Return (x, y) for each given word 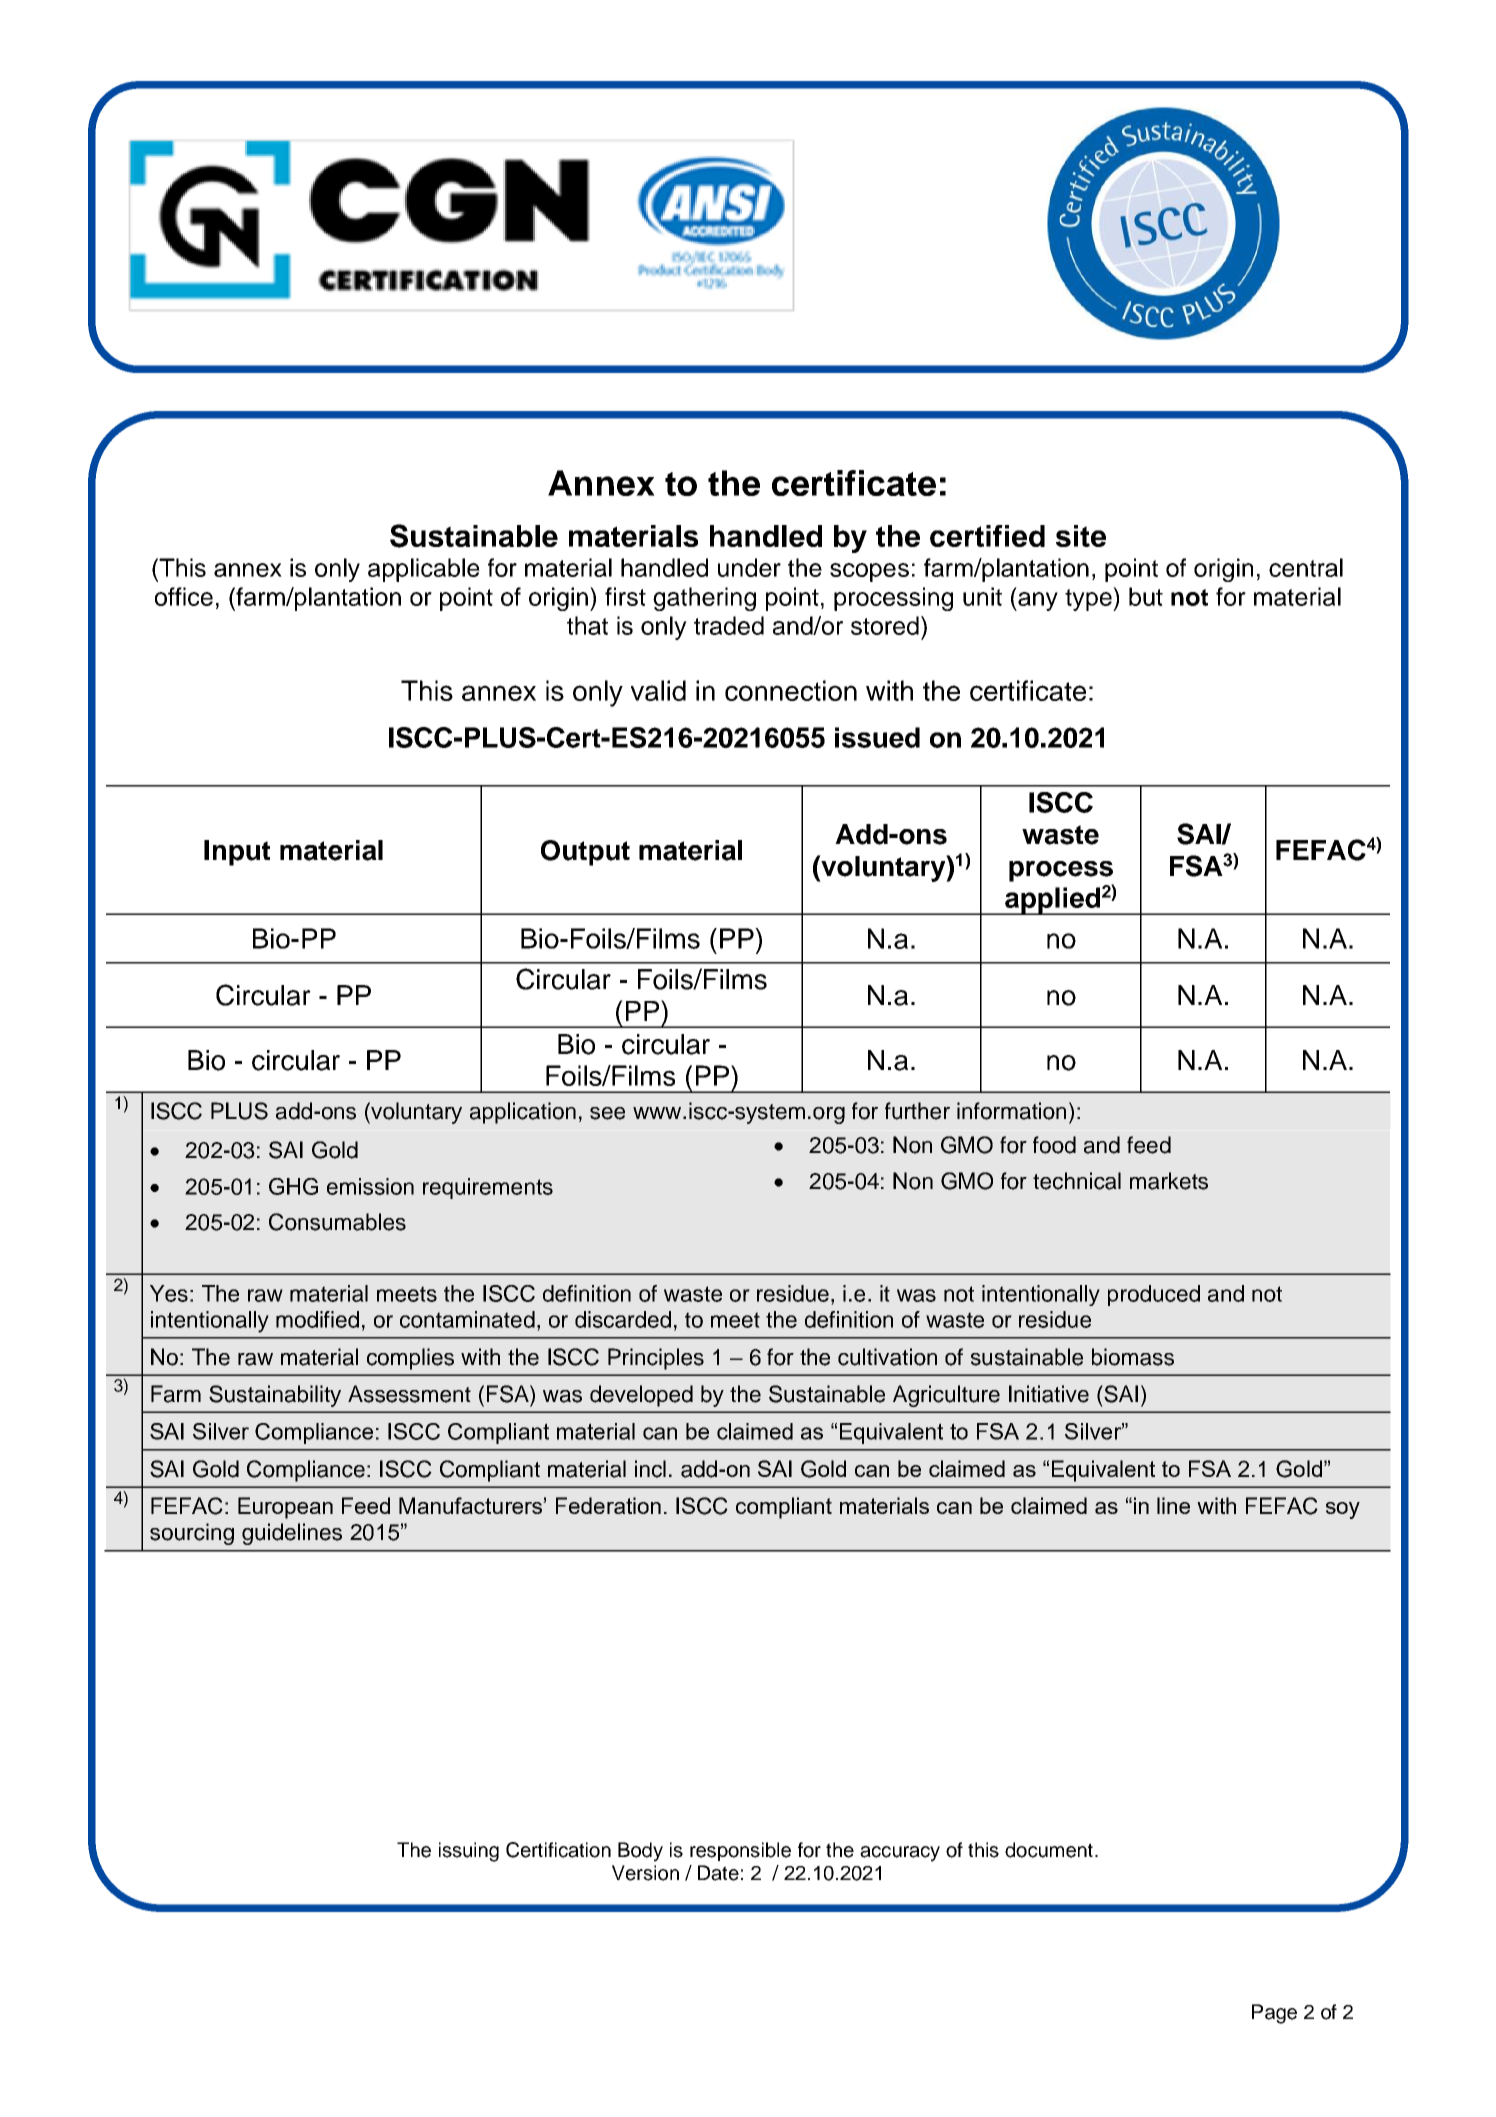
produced (1154, 1295)
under (749, 567)
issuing (469, 1852)
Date (718, 1873)
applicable (424, 570)
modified (317, 1319)
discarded (623, 1319)
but (1146, 596)
